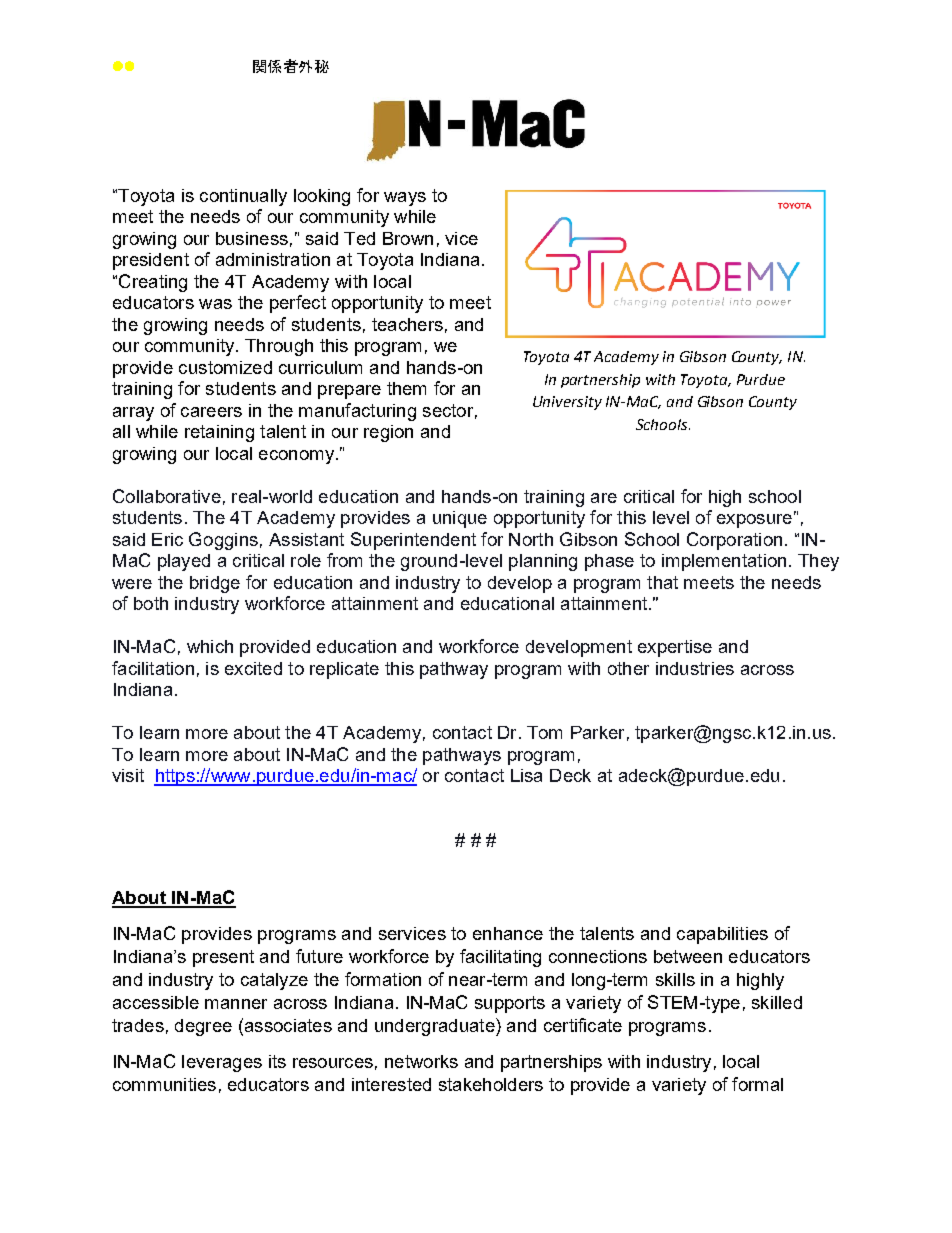  I want to click on business, so click(252, 238).
